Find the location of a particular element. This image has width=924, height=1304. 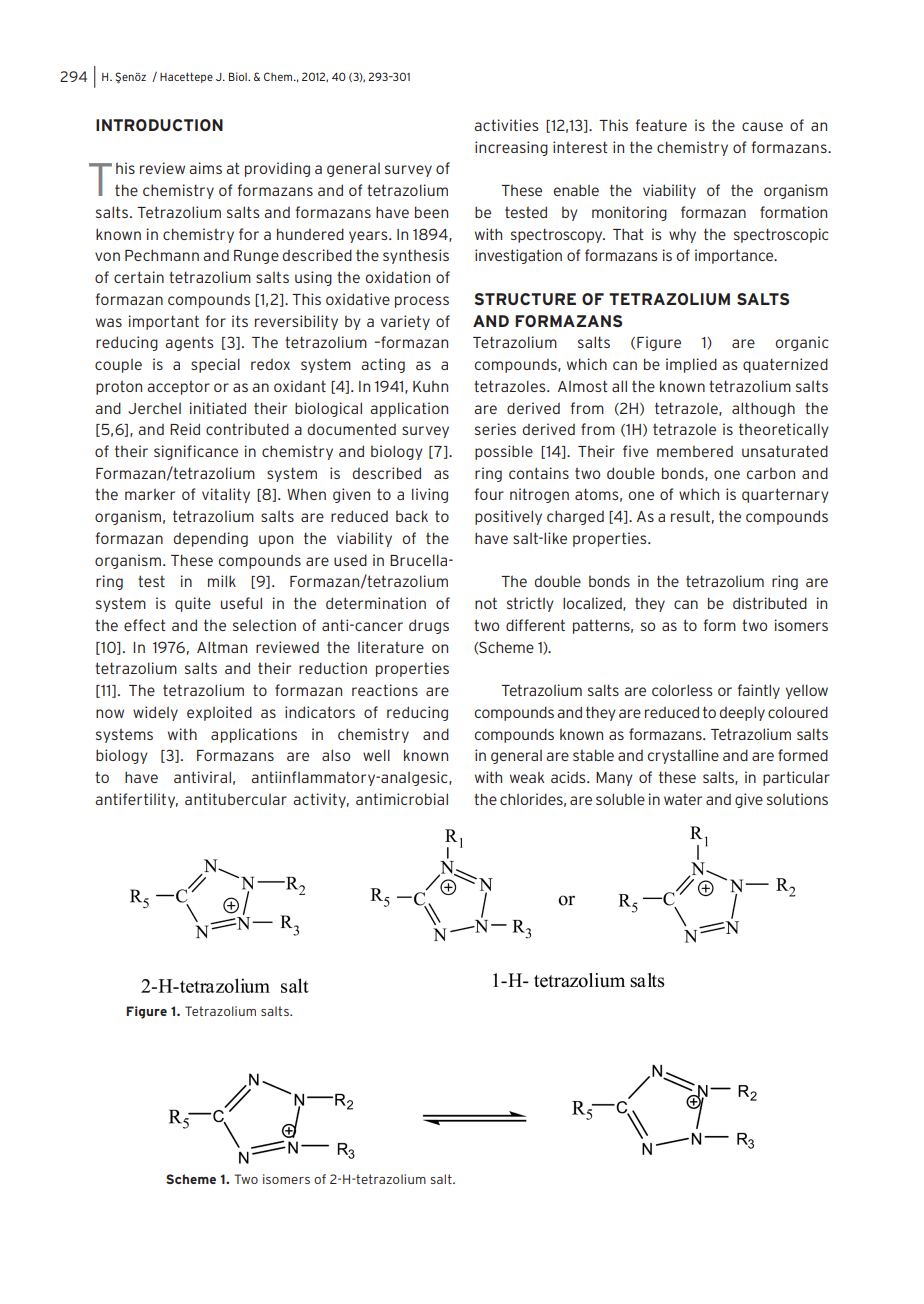

Altman is located at coordinates (222, 647).
